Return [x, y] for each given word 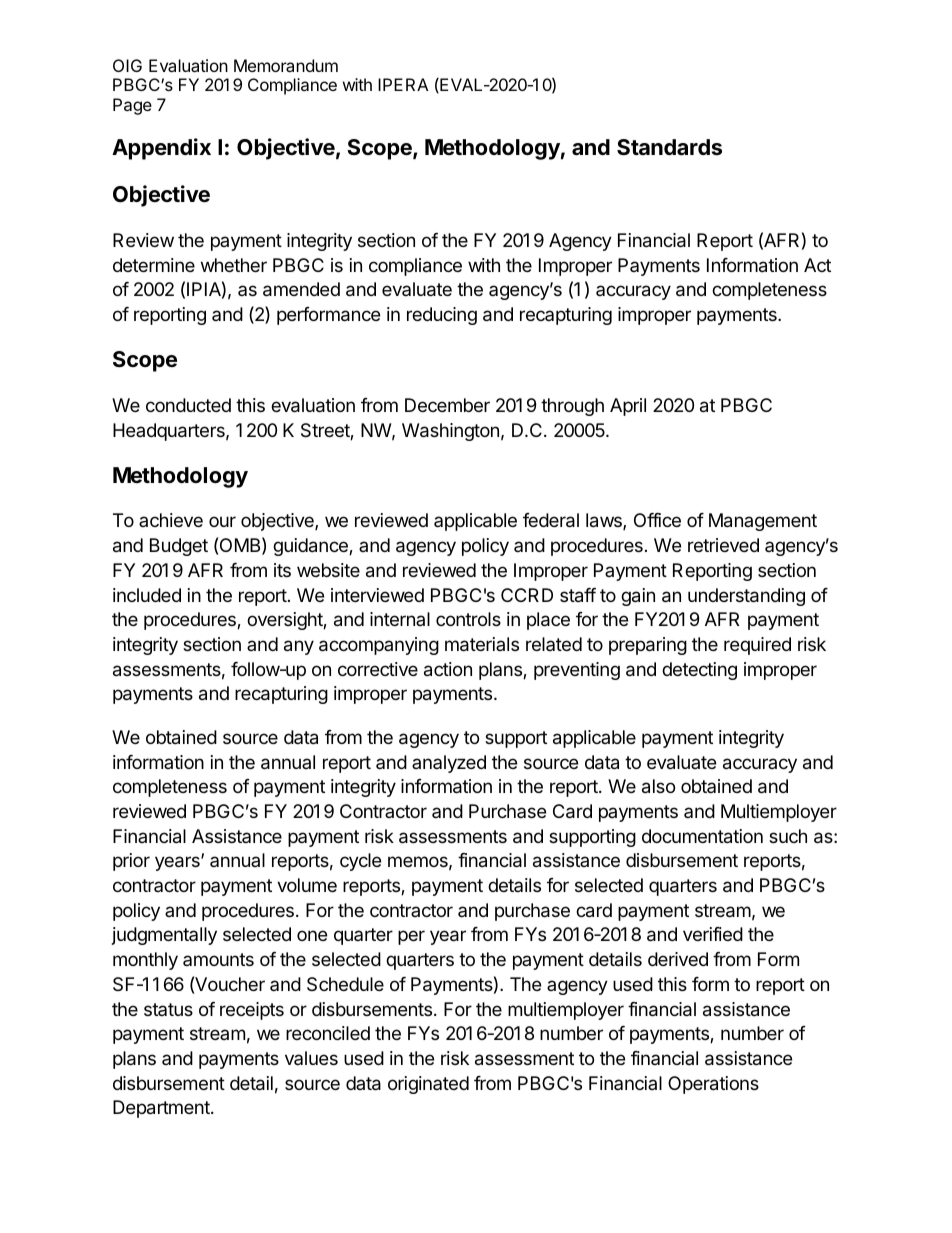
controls [468, 619]
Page [132, 106]
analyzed [449, 764]
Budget [179, 547]
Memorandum [286, 65]
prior [131, 862]
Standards [669, 147]
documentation [702, 836]
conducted [188, 405]
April [628, 407]
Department [162, 1109]
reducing [442, 316]
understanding [746, 597]
